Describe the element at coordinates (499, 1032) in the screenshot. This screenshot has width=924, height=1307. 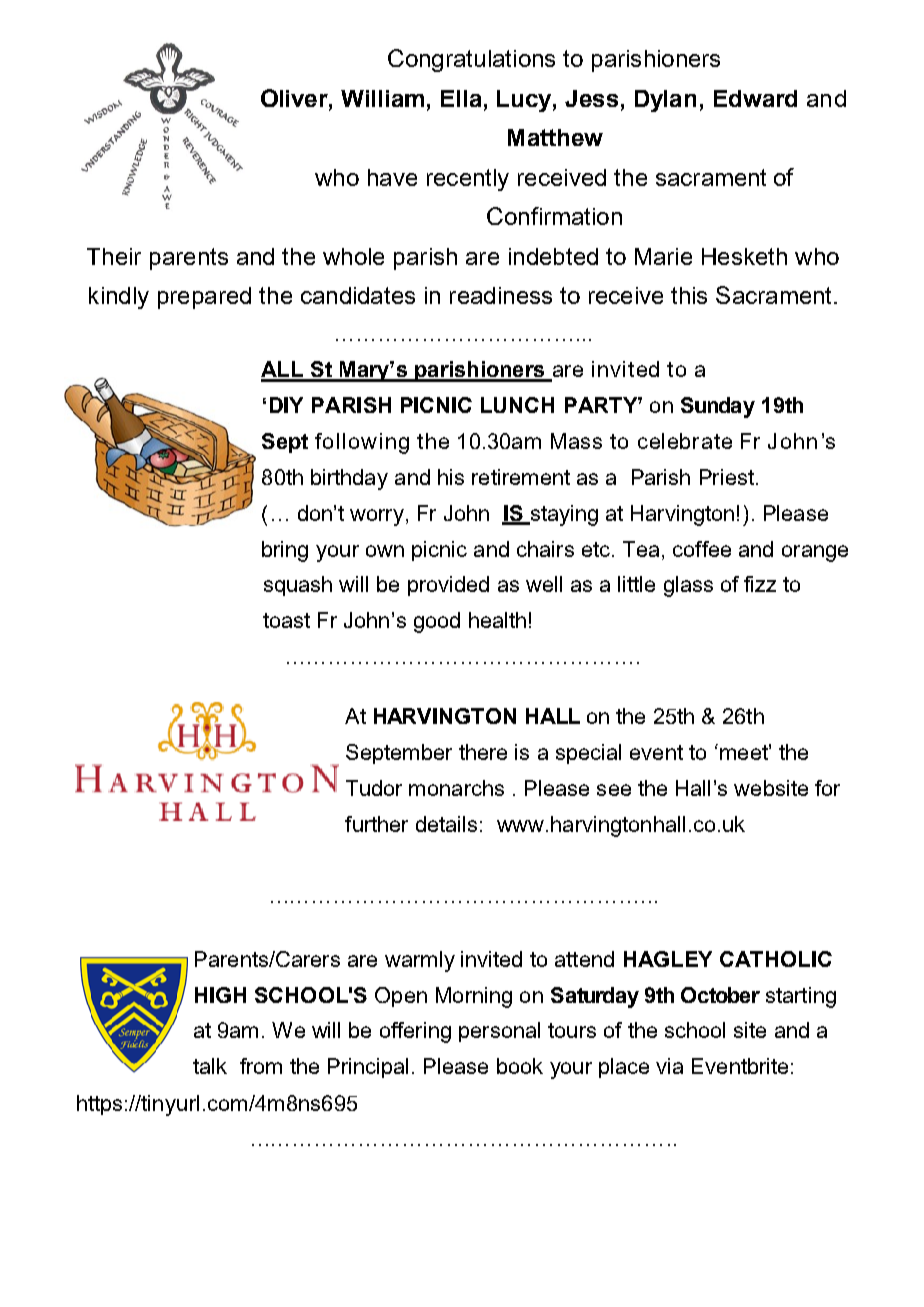
I see `personal` at that location.
